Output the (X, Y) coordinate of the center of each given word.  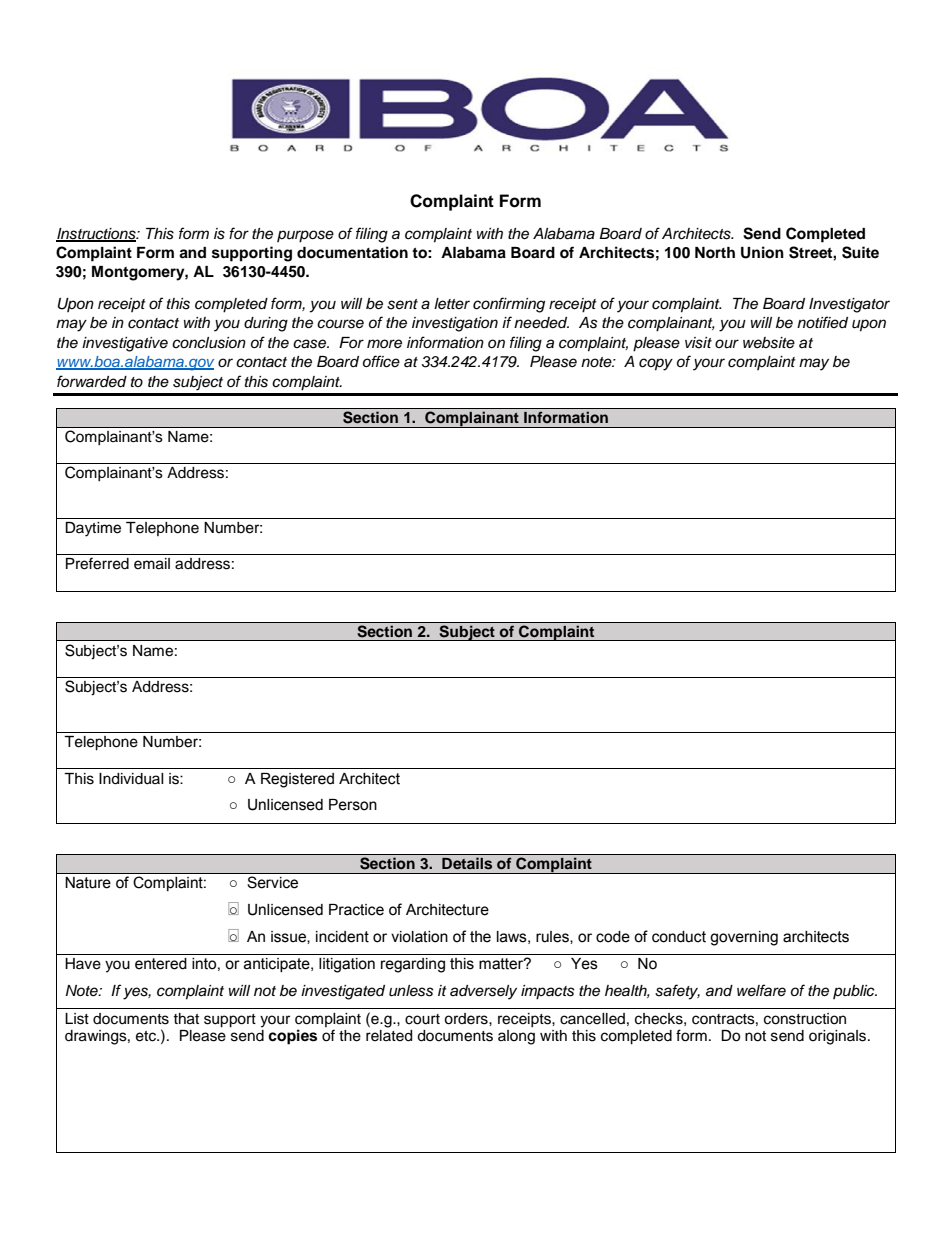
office (381, 361)
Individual (131, 779)
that (186, 1019)
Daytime (93, 529)
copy (656, 364)
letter (452, 304)
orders (467, 1019)
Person (353, 805)
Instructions (97, 234)
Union (762, 252)
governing (744, 938)
